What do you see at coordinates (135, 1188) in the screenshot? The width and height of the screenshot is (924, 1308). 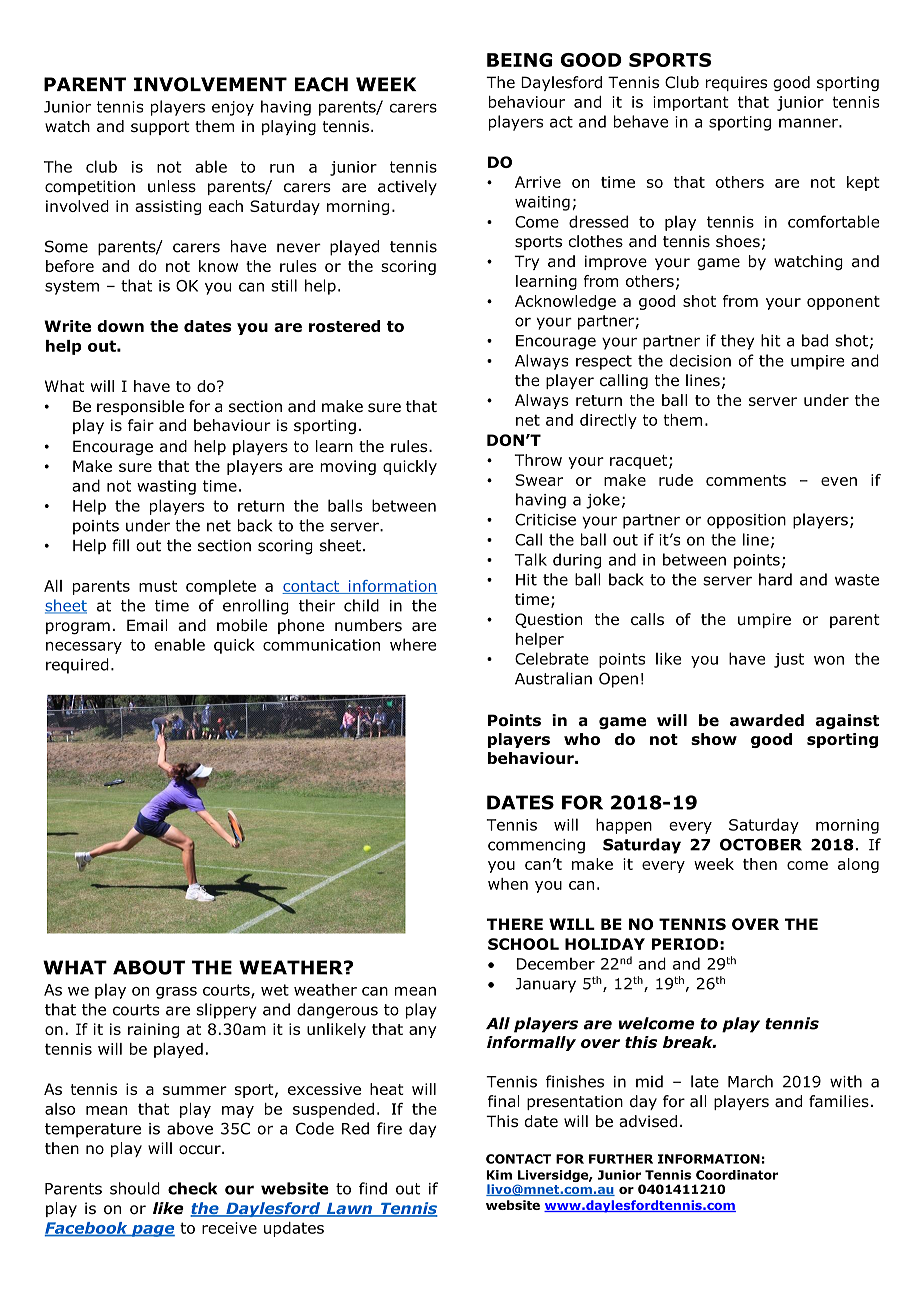 I see `should` at bounding box center [135, 1188].
